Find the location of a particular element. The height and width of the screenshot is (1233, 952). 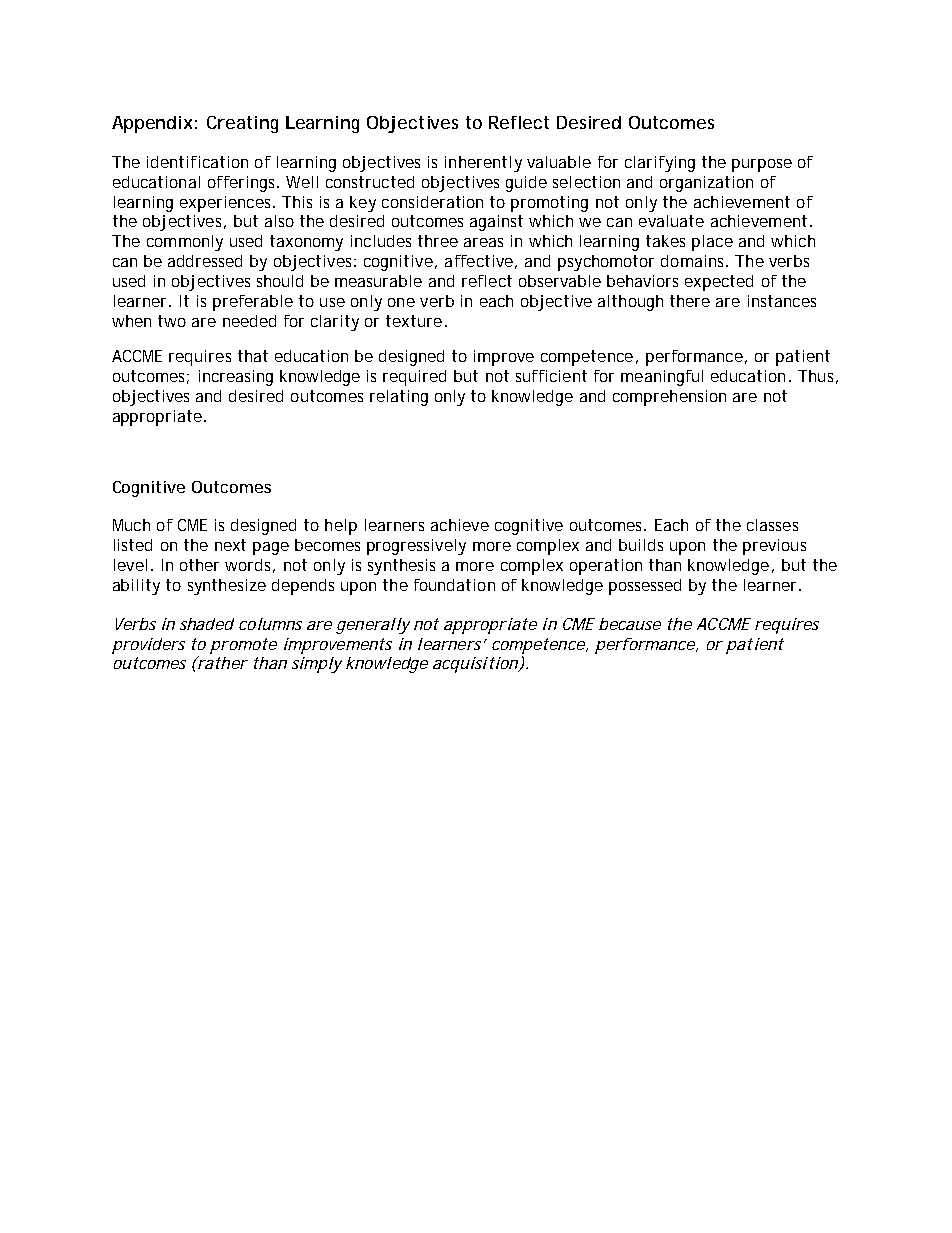

that is located at coordinates (253, 356).
